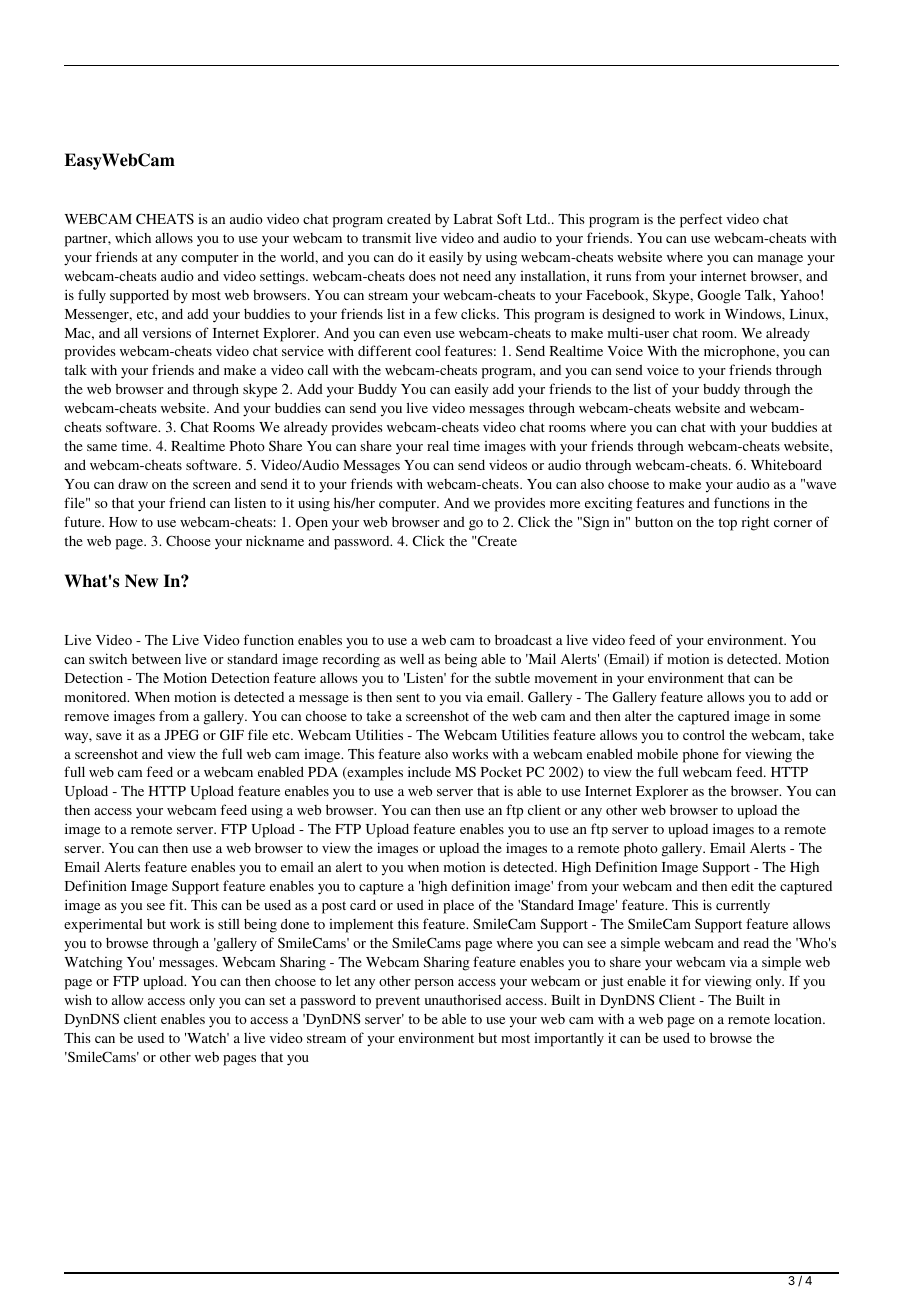 The height and width of the image is (1316, 903). What do you see at coordinates (133, 484) in the image?
I see `draw` at bounding box center [133, 484].
